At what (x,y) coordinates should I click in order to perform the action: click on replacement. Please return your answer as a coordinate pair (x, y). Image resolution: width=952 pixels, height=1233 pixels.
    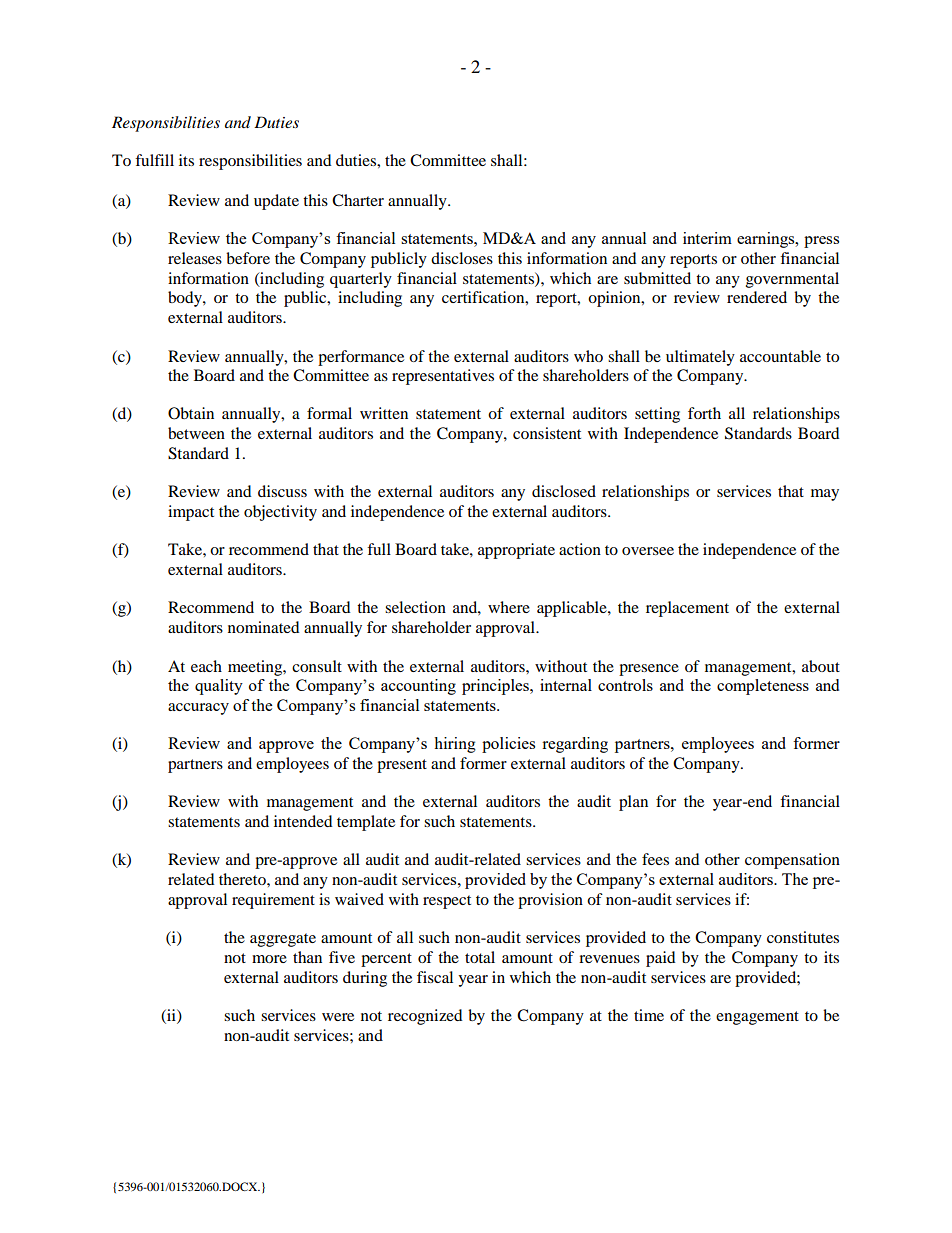
    Looking at the image, I should click on (687, 609).
